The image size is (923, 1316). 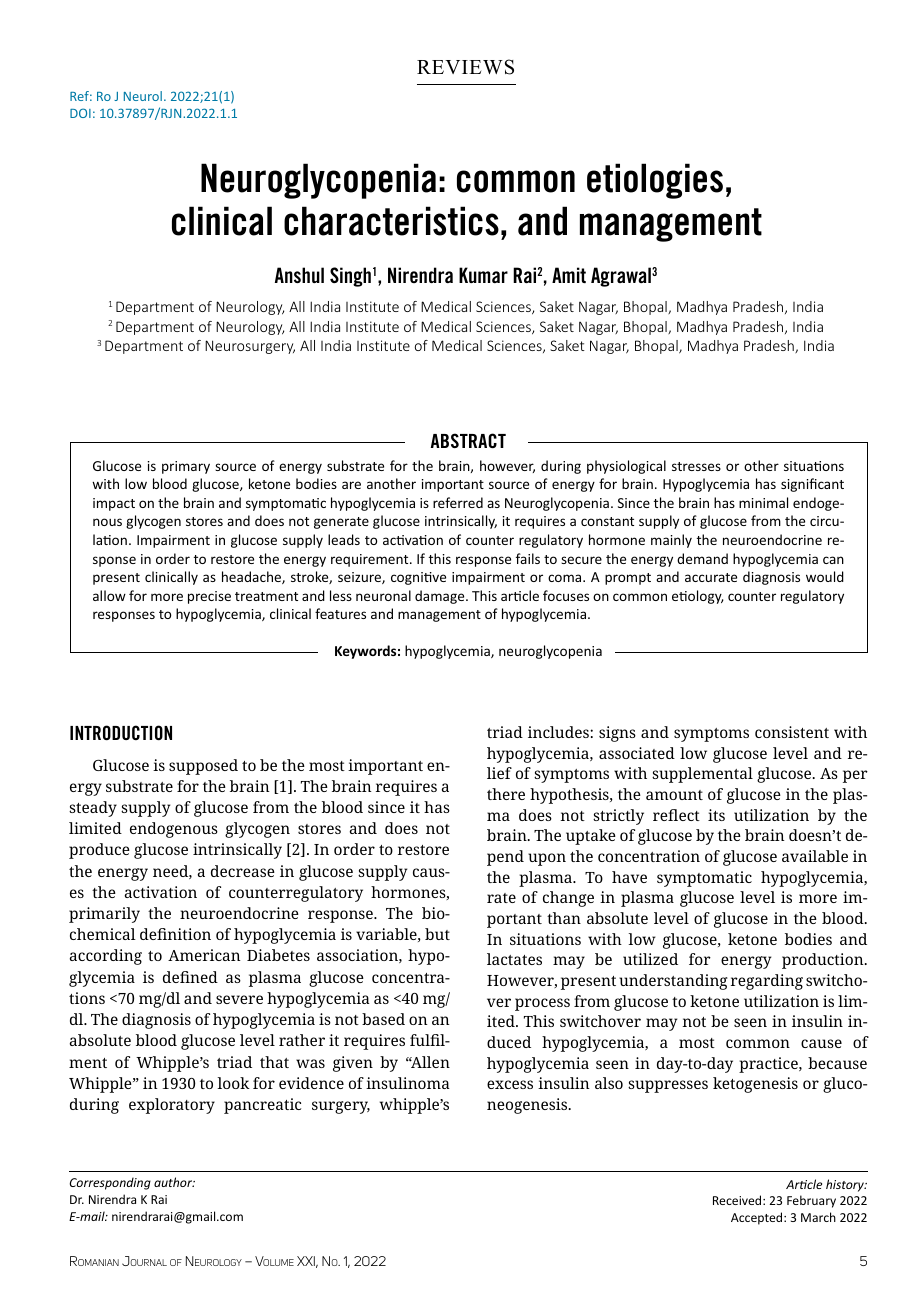 I want to click on REVIEWS, so click(x=465, y=67).
